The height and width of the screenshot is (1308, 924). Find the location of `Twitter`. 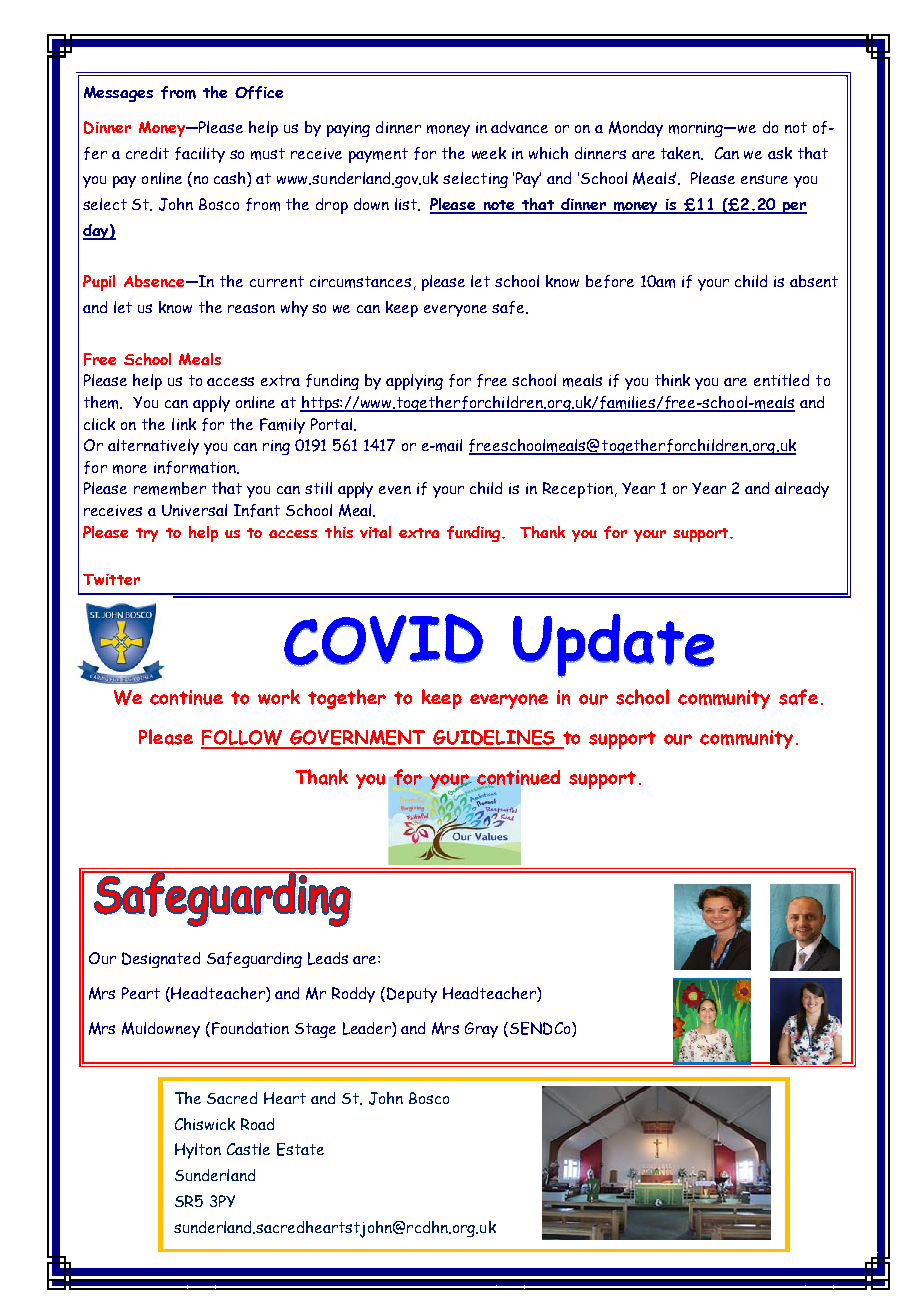

Twitter is located at coordinates (111, 579).
